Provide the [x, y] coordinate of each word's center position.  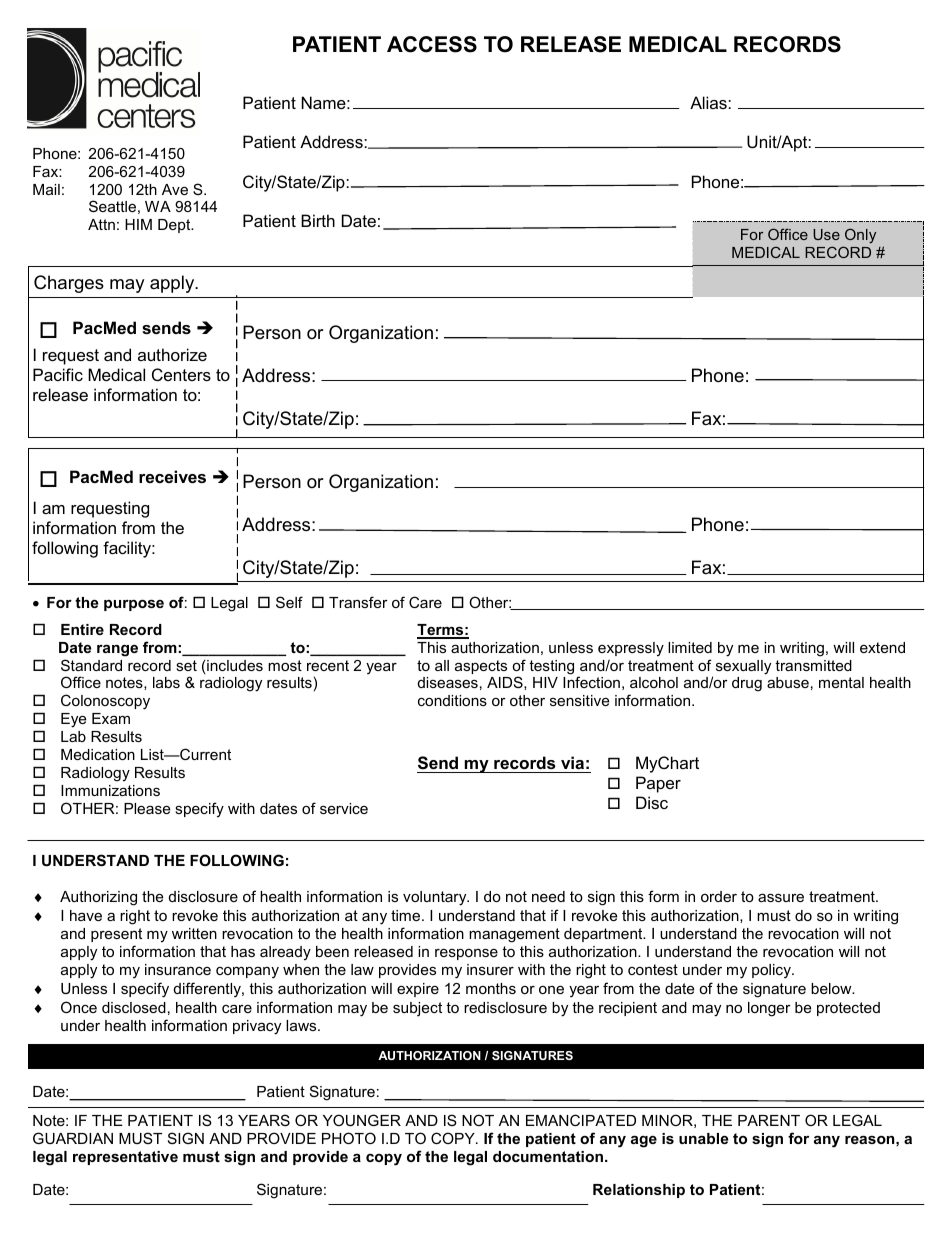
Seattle [112, 206]
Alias [709, 102]
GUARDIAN [73, 1138]
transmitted [813, 665]
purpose [134, 605]
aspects [481, 667]
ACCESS [432, 44]
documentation [548, 1156]
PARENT [769, 1120]
